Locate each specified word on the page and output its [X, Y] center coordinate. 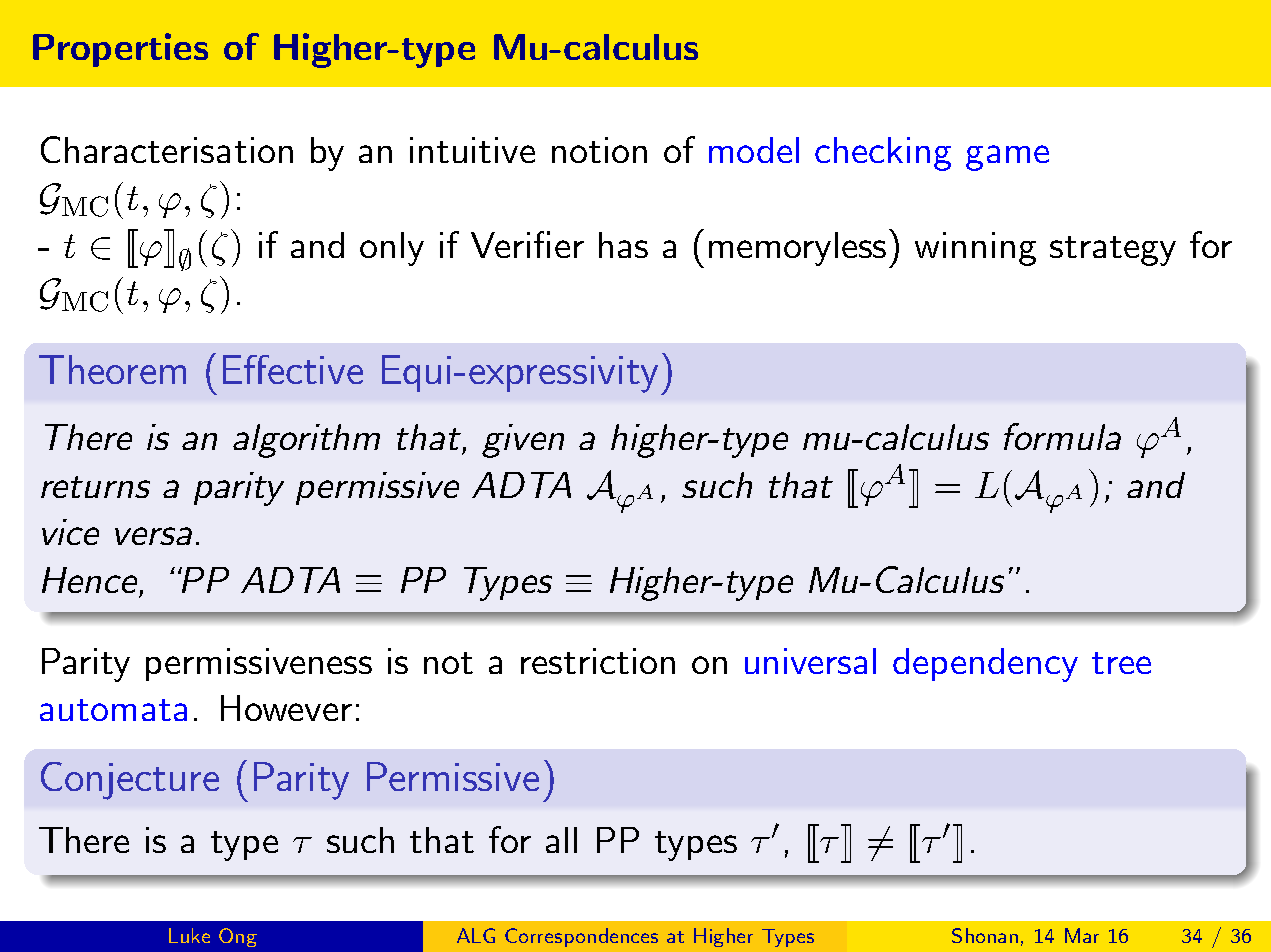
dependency [985, 665]
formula [1062, 436]
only [392, 249]
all [561, 840]
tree [1121, 663]
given [523, 441]
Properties [120, 50]
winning [975, 249]
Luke [189, 935]
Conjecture [130, 781]
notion [599, 150]
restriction [598, 661]
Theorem [112, 369]
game [1007, 158]
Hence [89, 580]
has [623, 245]
